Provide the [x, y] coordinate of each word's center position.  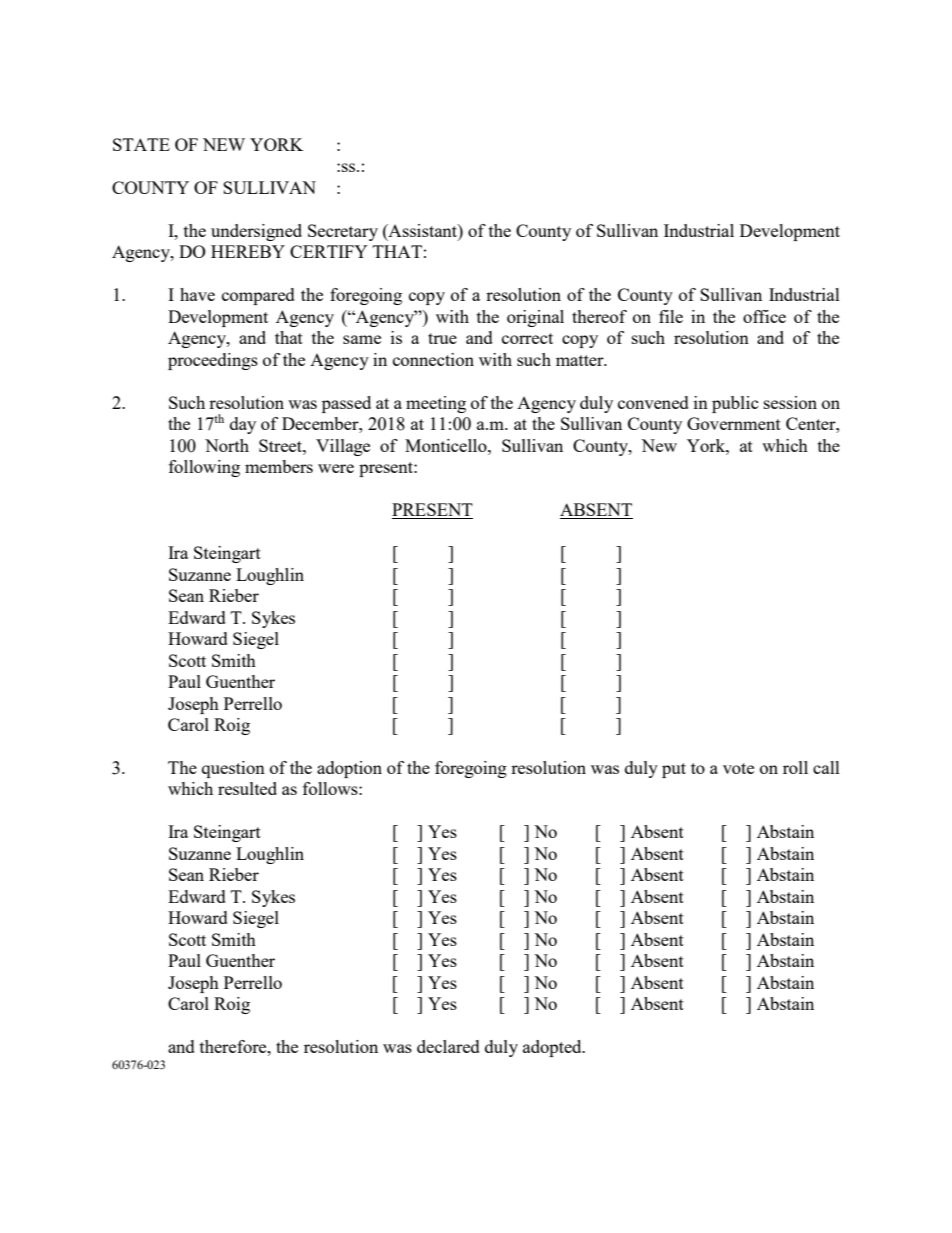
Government [734, 423]
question [233, 769]
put [674, 770]
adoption [349, 769]
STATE [141, 144]
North [227, 445]
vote [738, 768]
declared [448, 1046]
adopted [553, 1048]
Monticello [447, 445]
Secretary [343, 232]
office [764, 316]
